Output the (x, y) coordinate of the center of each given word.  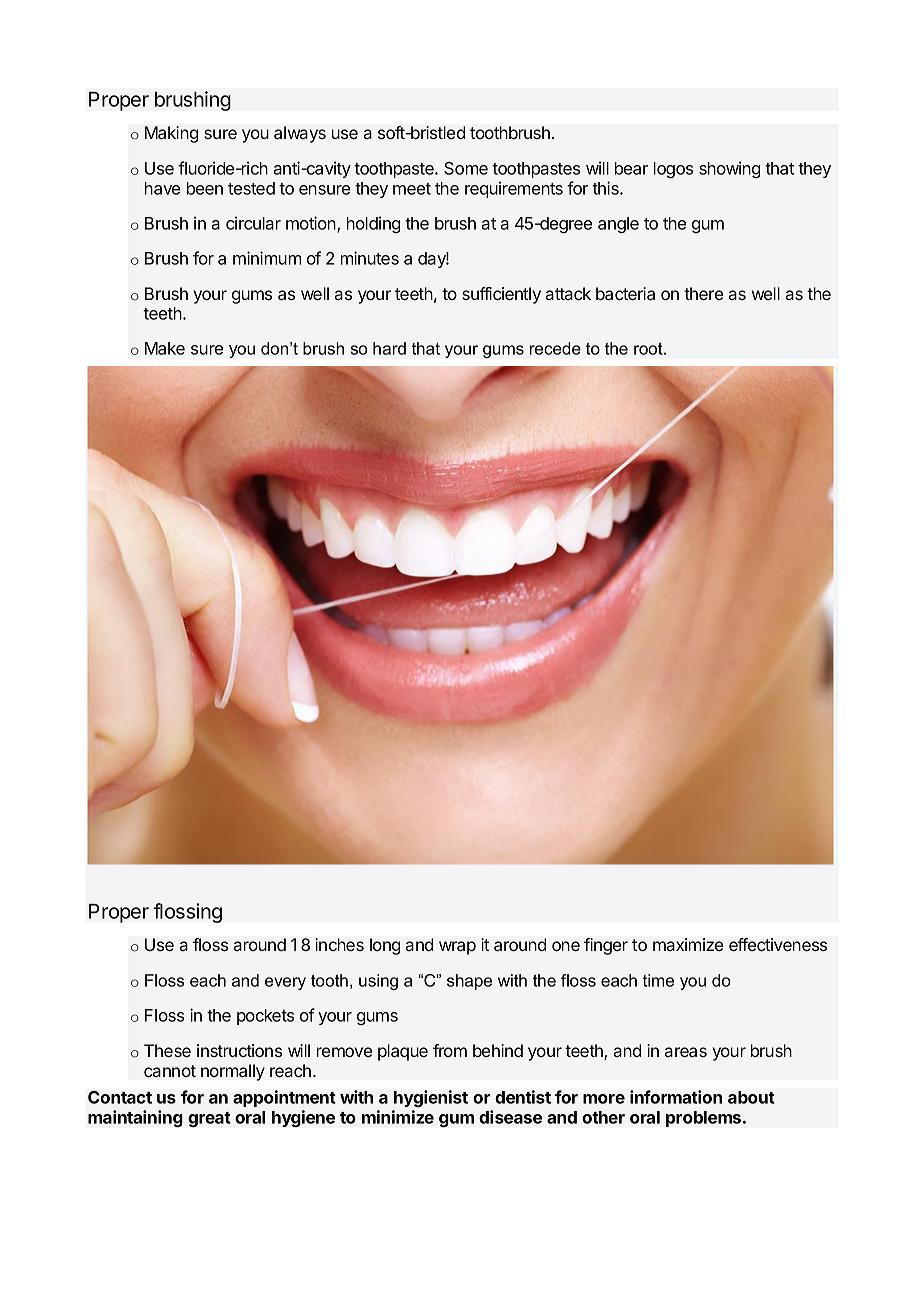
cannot (170, 1071)
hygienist (431, 1098)
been (205, 188)
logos (673, 170)
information (676, 1097)
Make (165, 348)
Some (466, 168)
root (649, 348)
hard (389, 348)
